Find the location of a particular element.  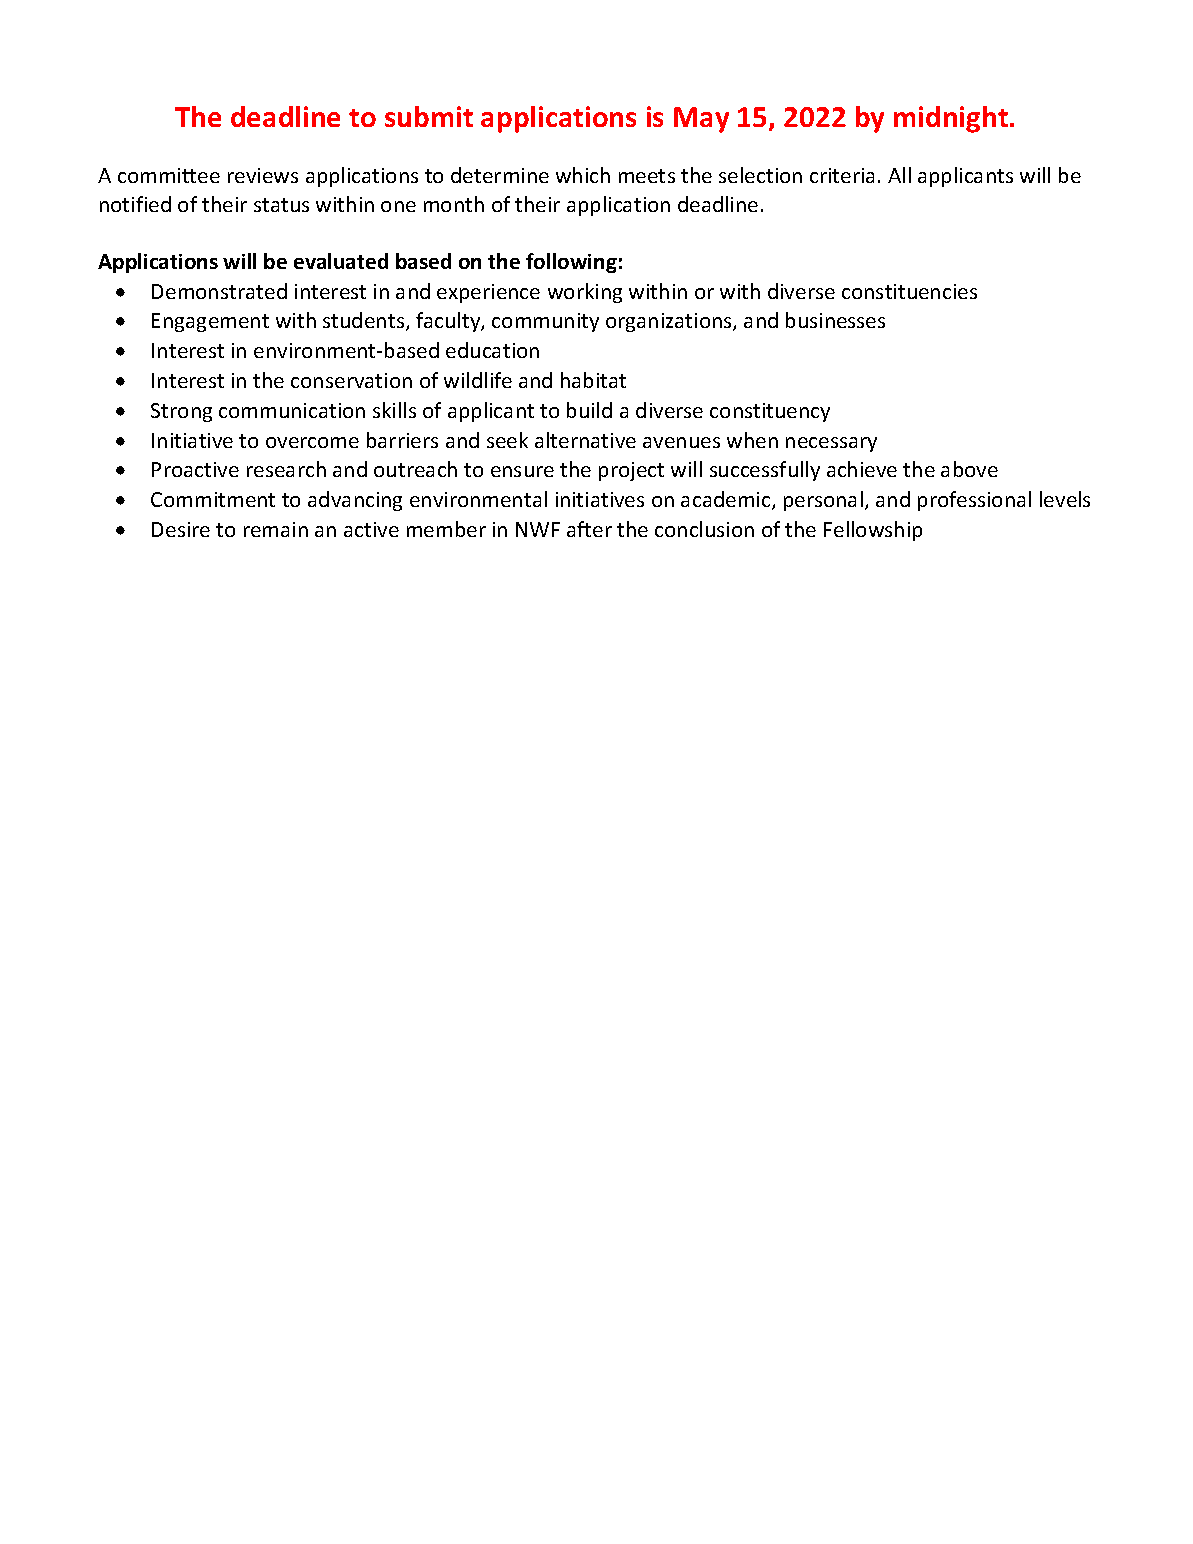

community is located at coordinates (545, 322).
